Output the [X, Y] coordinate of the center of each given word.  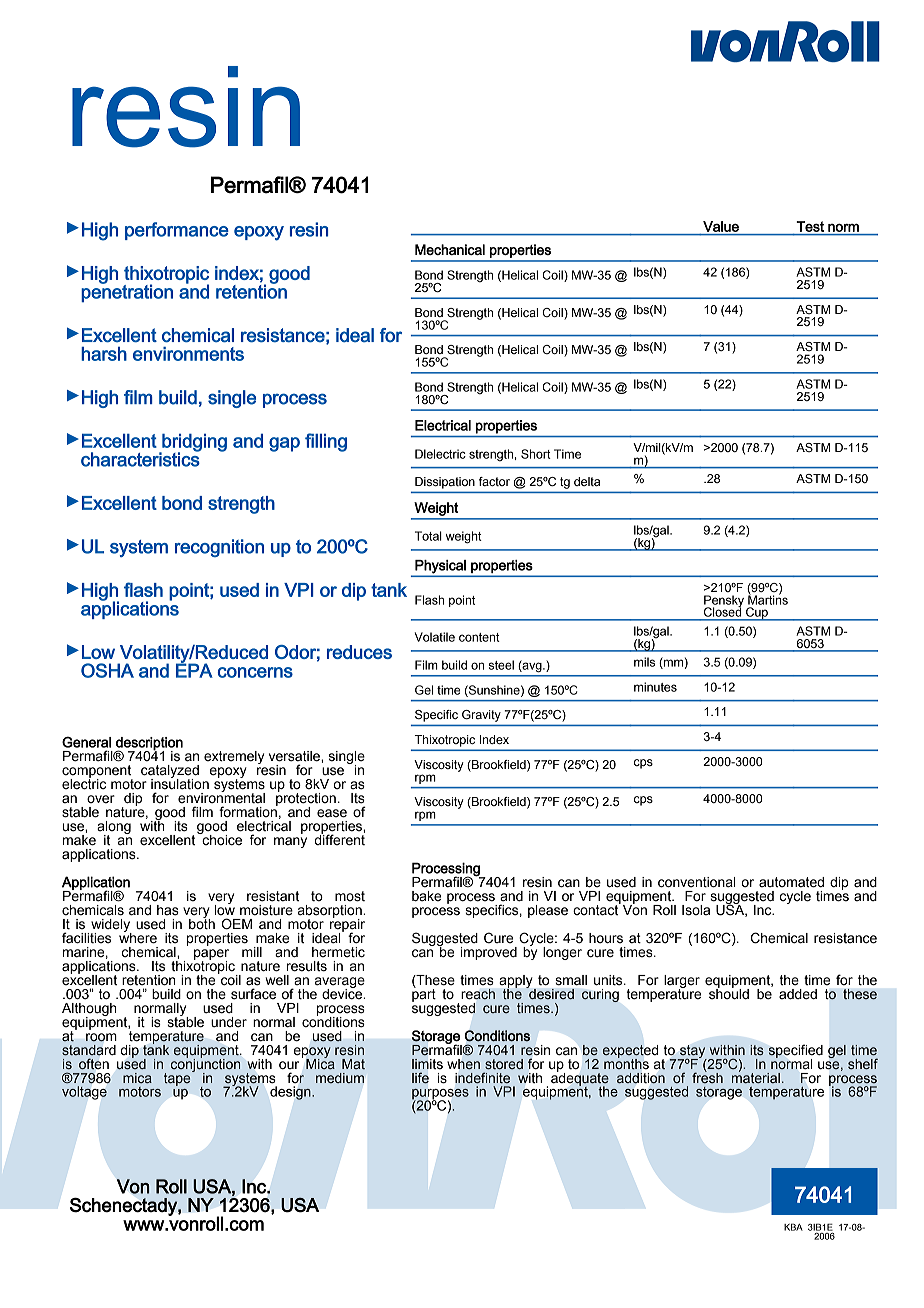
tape [178, 1078]
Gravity [481, 716]
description [149, 744]
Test [810, 226]
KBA [793, 1227]
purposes [440, 1095]
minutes [655, 687]
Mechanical [450, 249]
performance [177, 231]
